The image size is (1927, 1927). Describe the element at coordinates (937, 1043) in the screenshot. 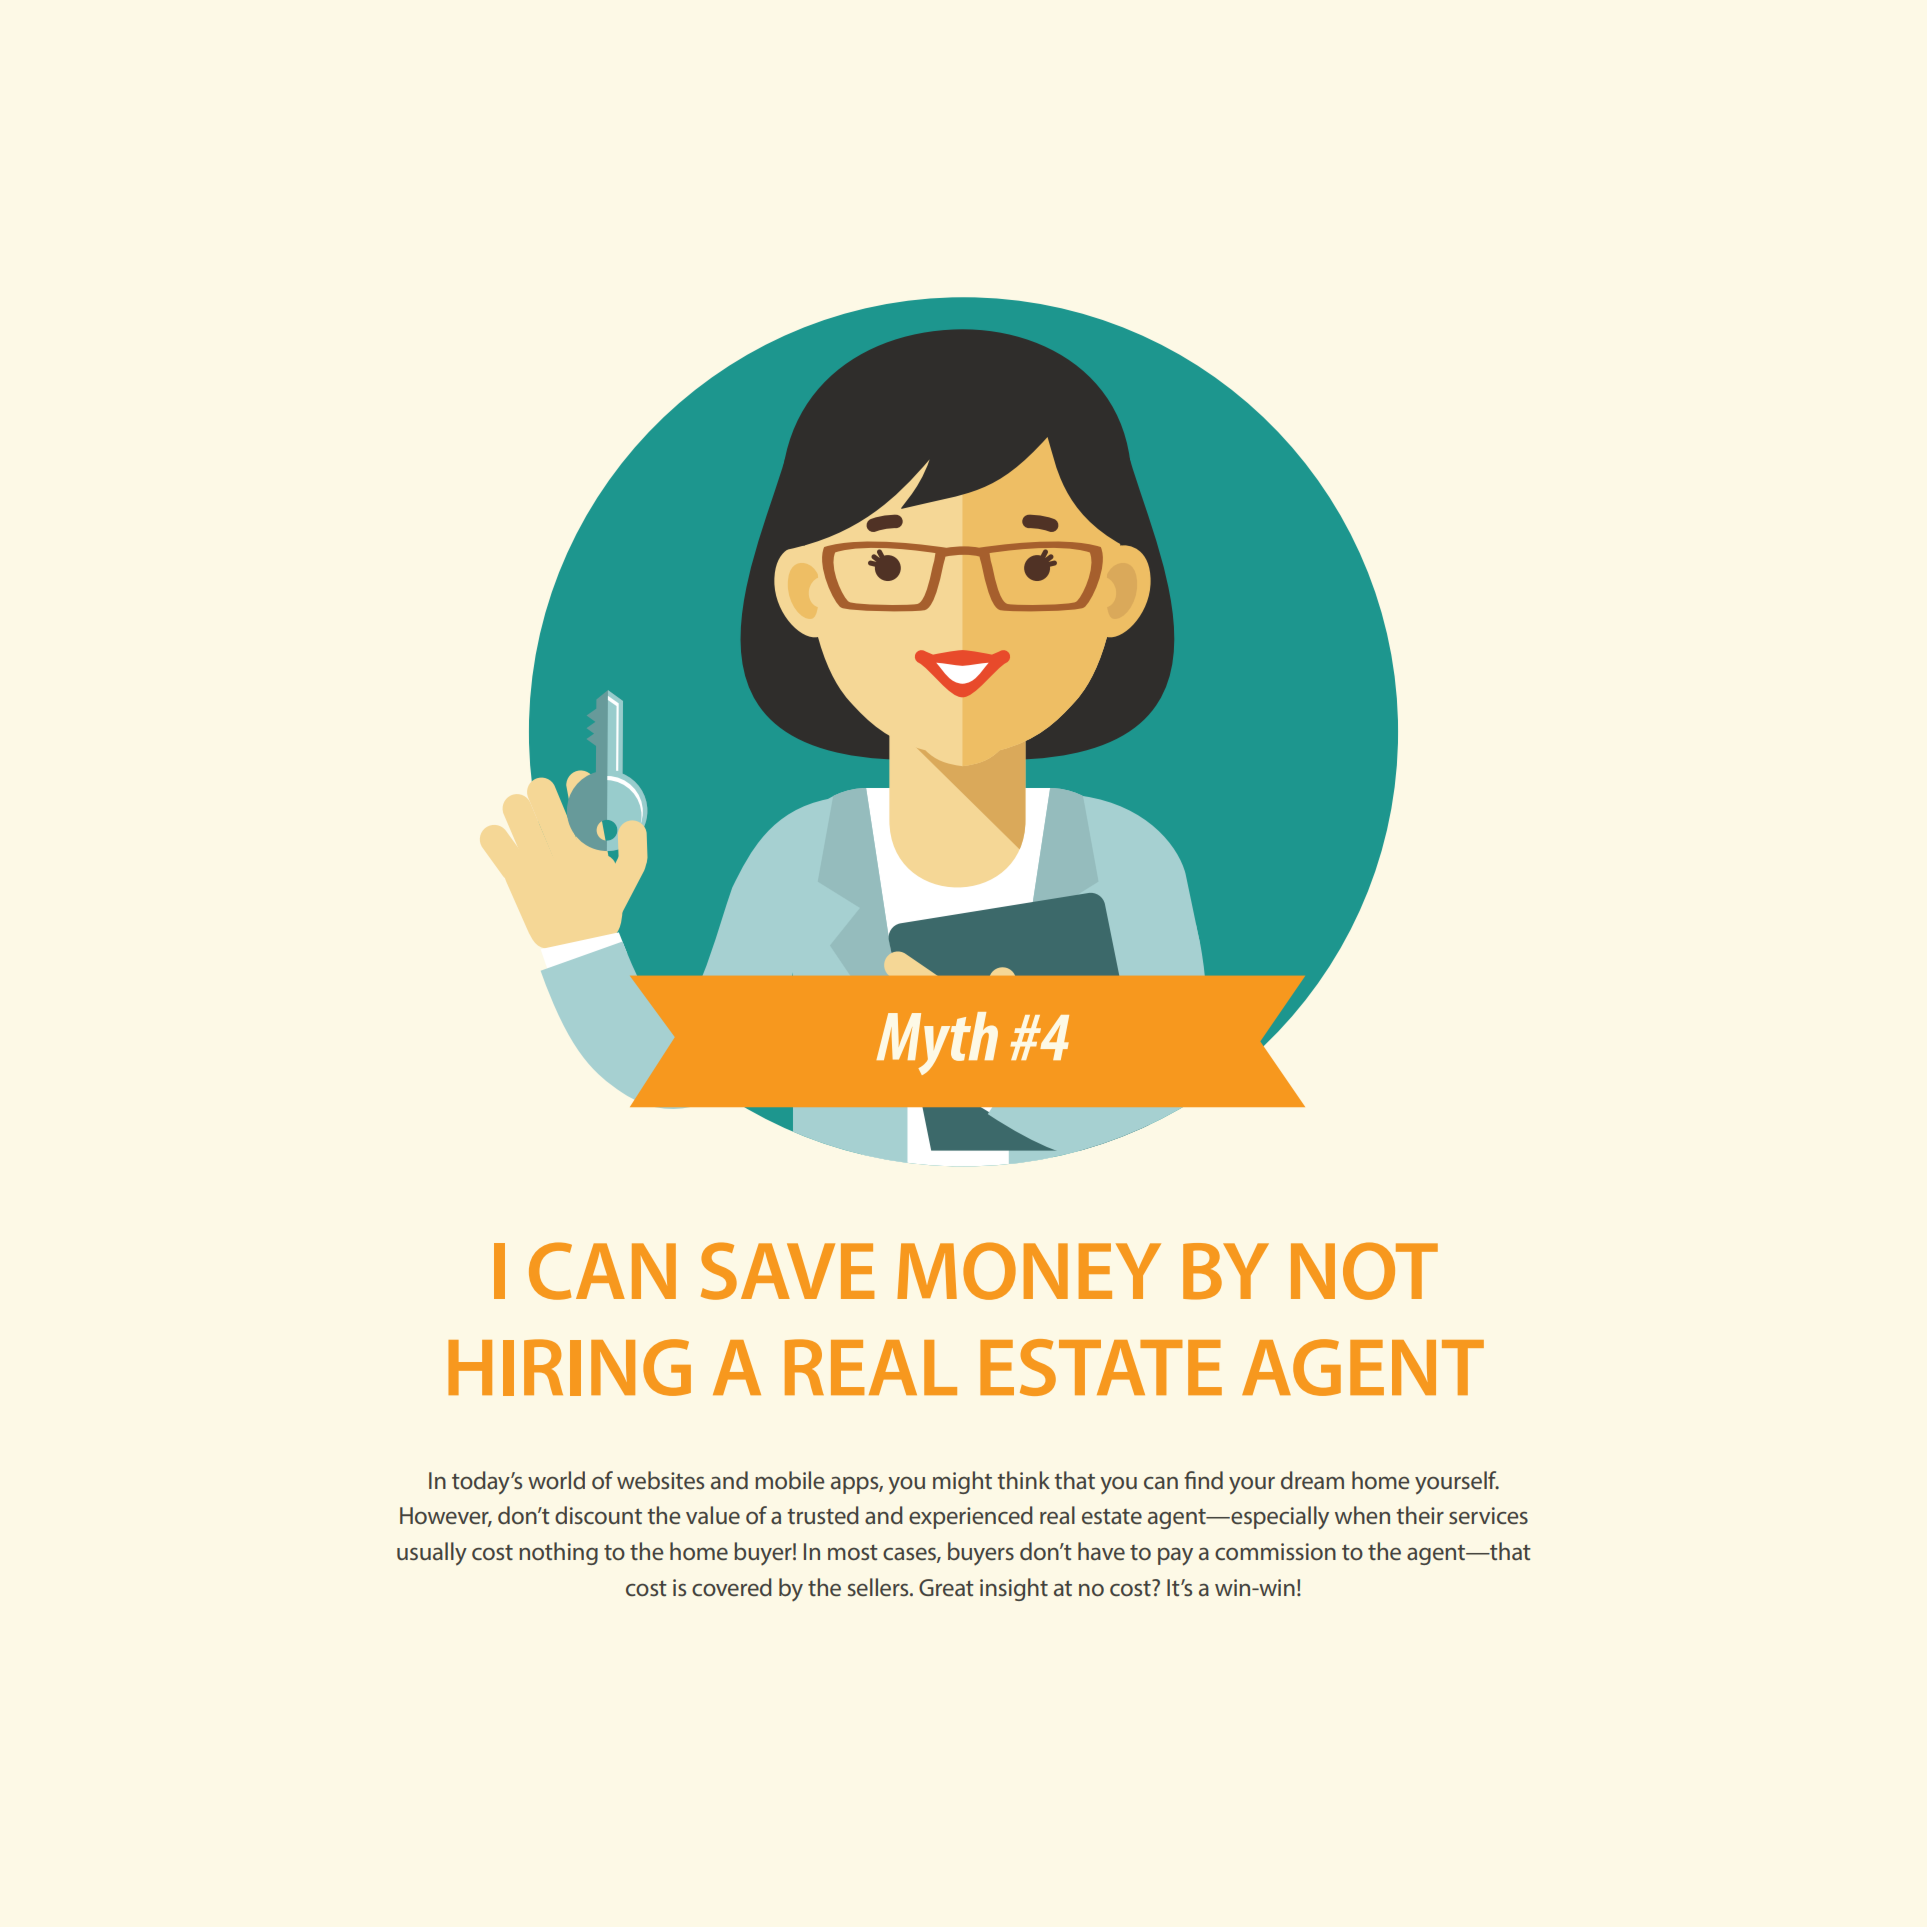

I see `Myth` at that location.
